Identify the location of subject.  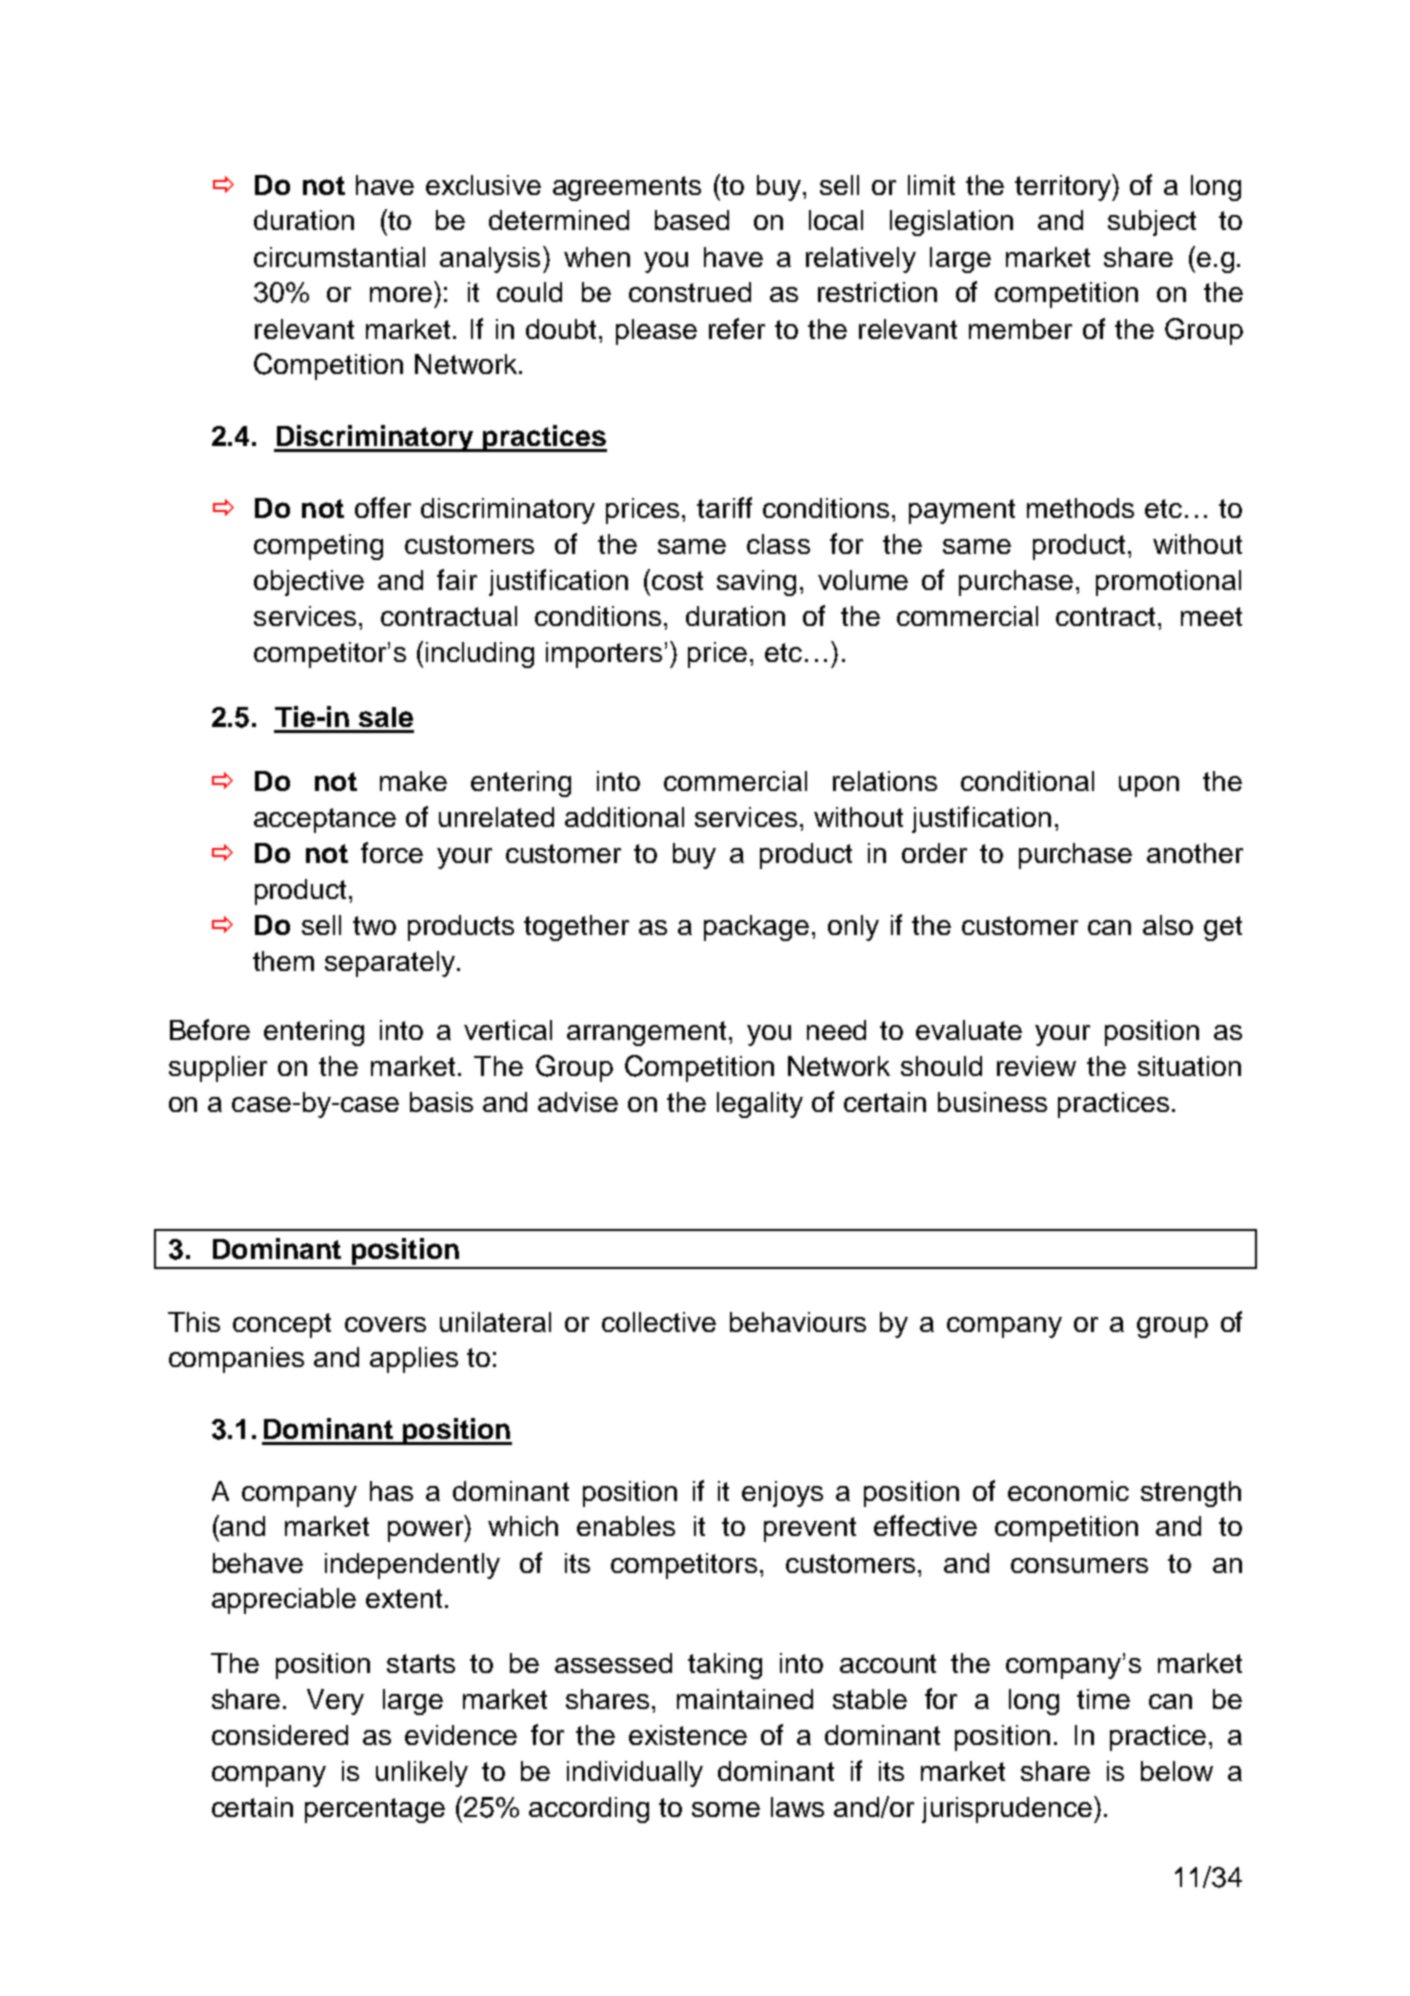
(1152, 223).
